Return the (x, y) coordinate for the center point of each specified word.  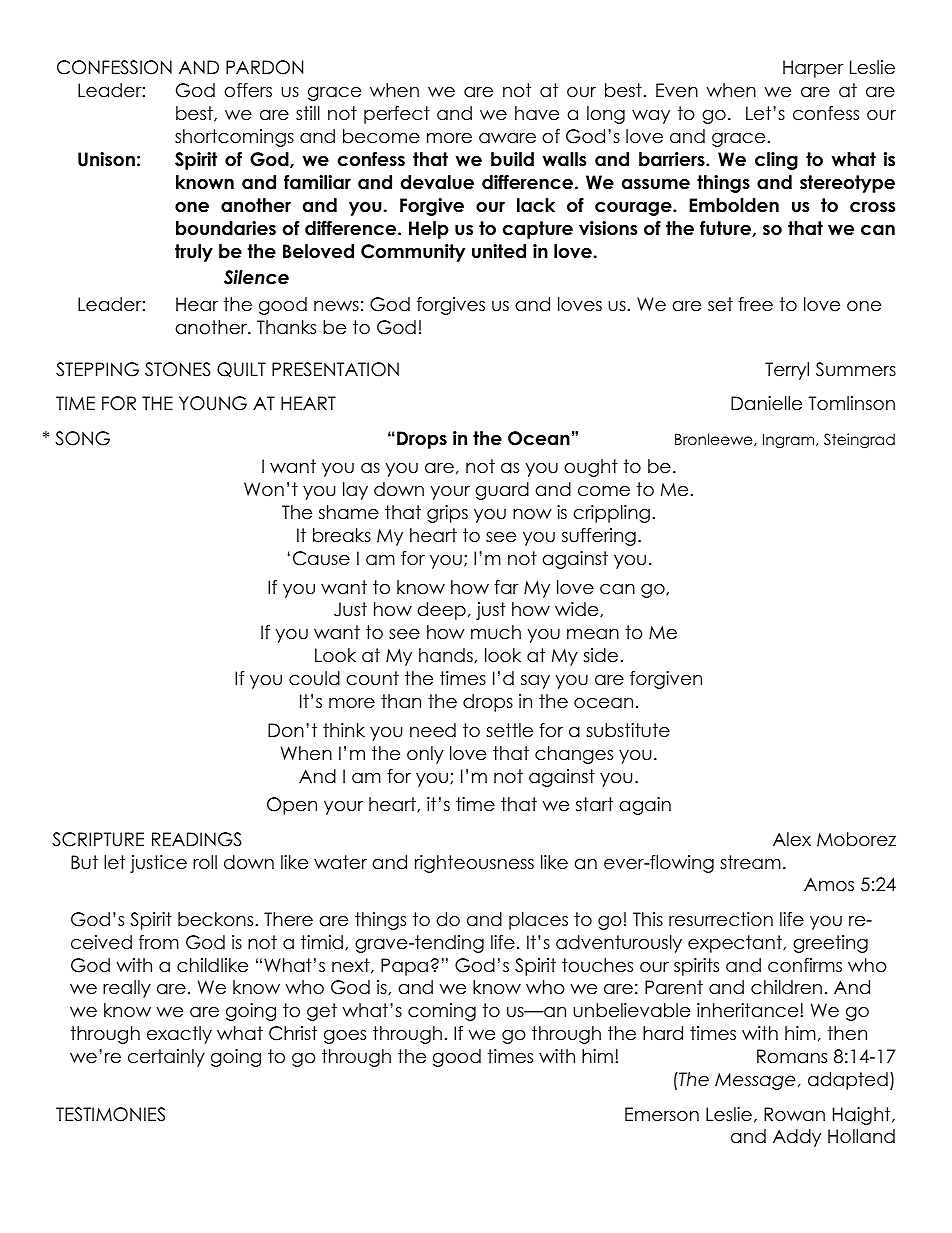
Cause (321, 558)
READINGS (197, 839)
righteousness (474, 864)
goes (345, 1037)
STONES (178, 369)
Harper (813, 69)
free (755, 304)
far (506, 587)
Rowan (794, 1114)
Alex (792, 839)
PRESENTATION (335, 369)
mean (593, 634)
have (537, 113)
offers (248, 90)
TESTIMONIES (110, 1114)
